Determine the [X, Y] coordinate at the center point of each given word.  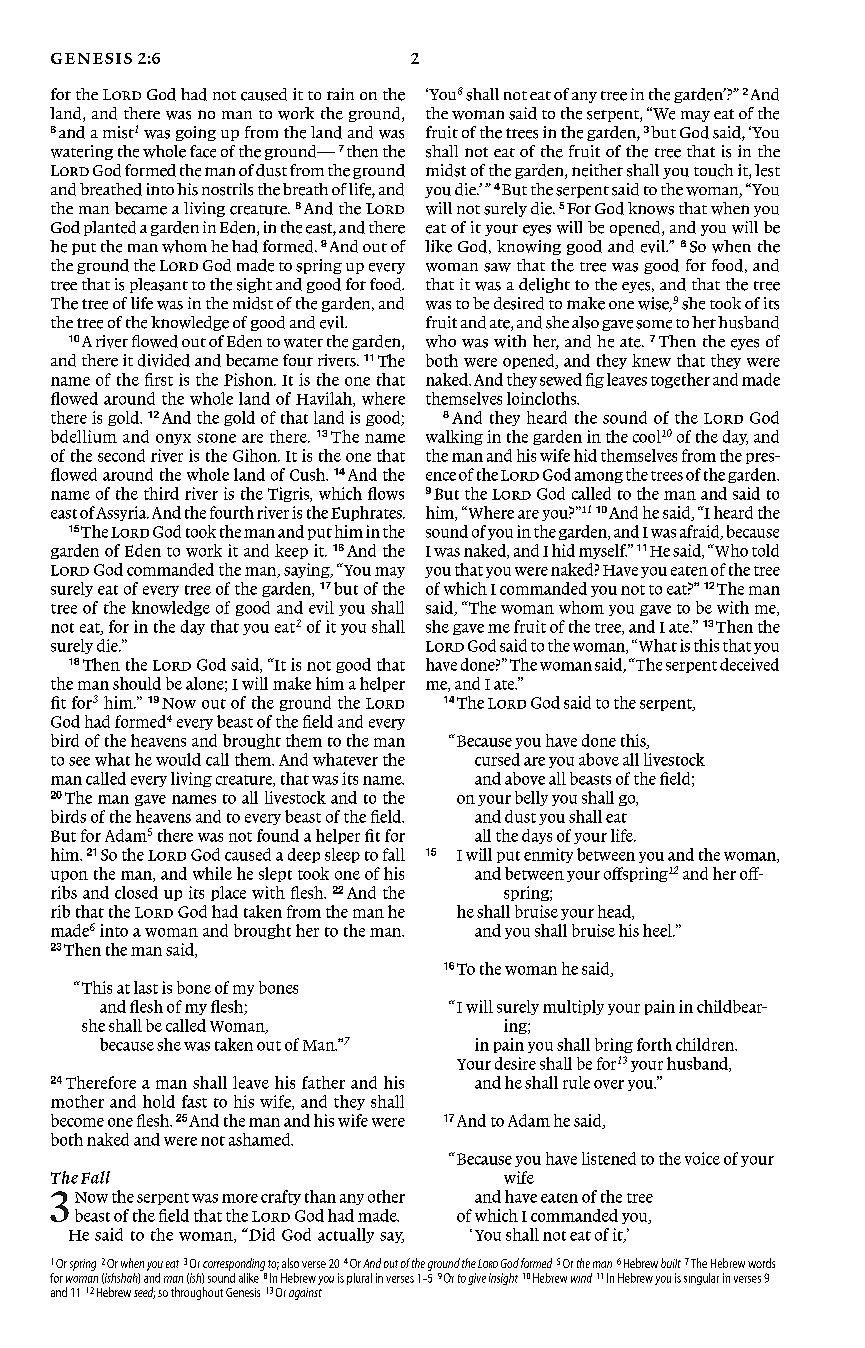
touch [713, 170]
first [159, 379]
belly [531, 798]
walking [454, 437]
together [680, 380]
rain [340, 94]
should [137, 683]
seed [144, 1293]
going [196, 133]
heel [658, 930]
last [146, 987]
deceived [749, 664]
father [323, 1082]
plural [359, 1279]
